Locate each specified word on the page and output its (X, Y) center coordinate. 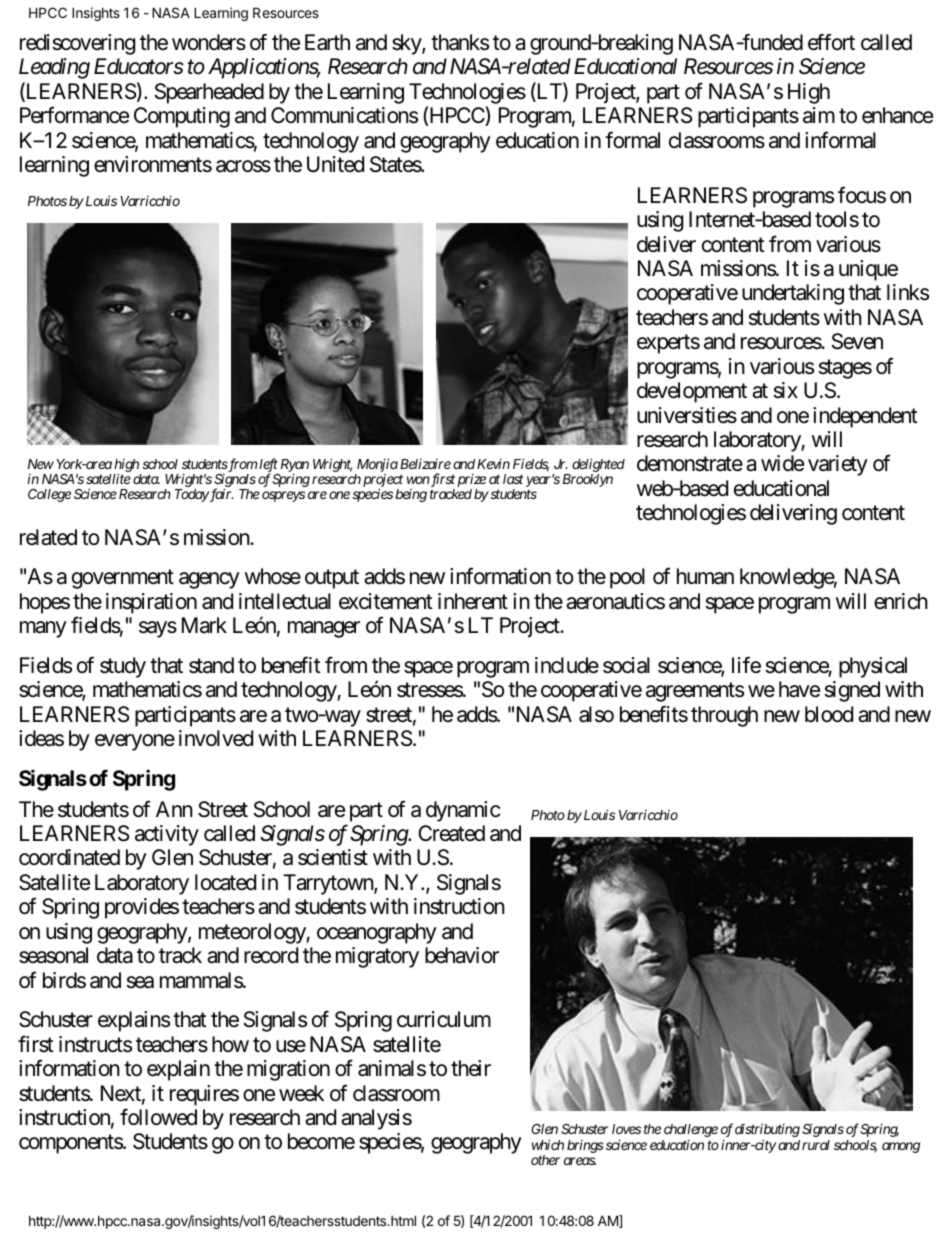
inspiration (151, 603)
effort (831, 42)
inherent (473, 601)
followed (158, 1117)
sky (407, 44)
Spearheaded (209, 93)
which (548, 1144)
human (705, 576)
